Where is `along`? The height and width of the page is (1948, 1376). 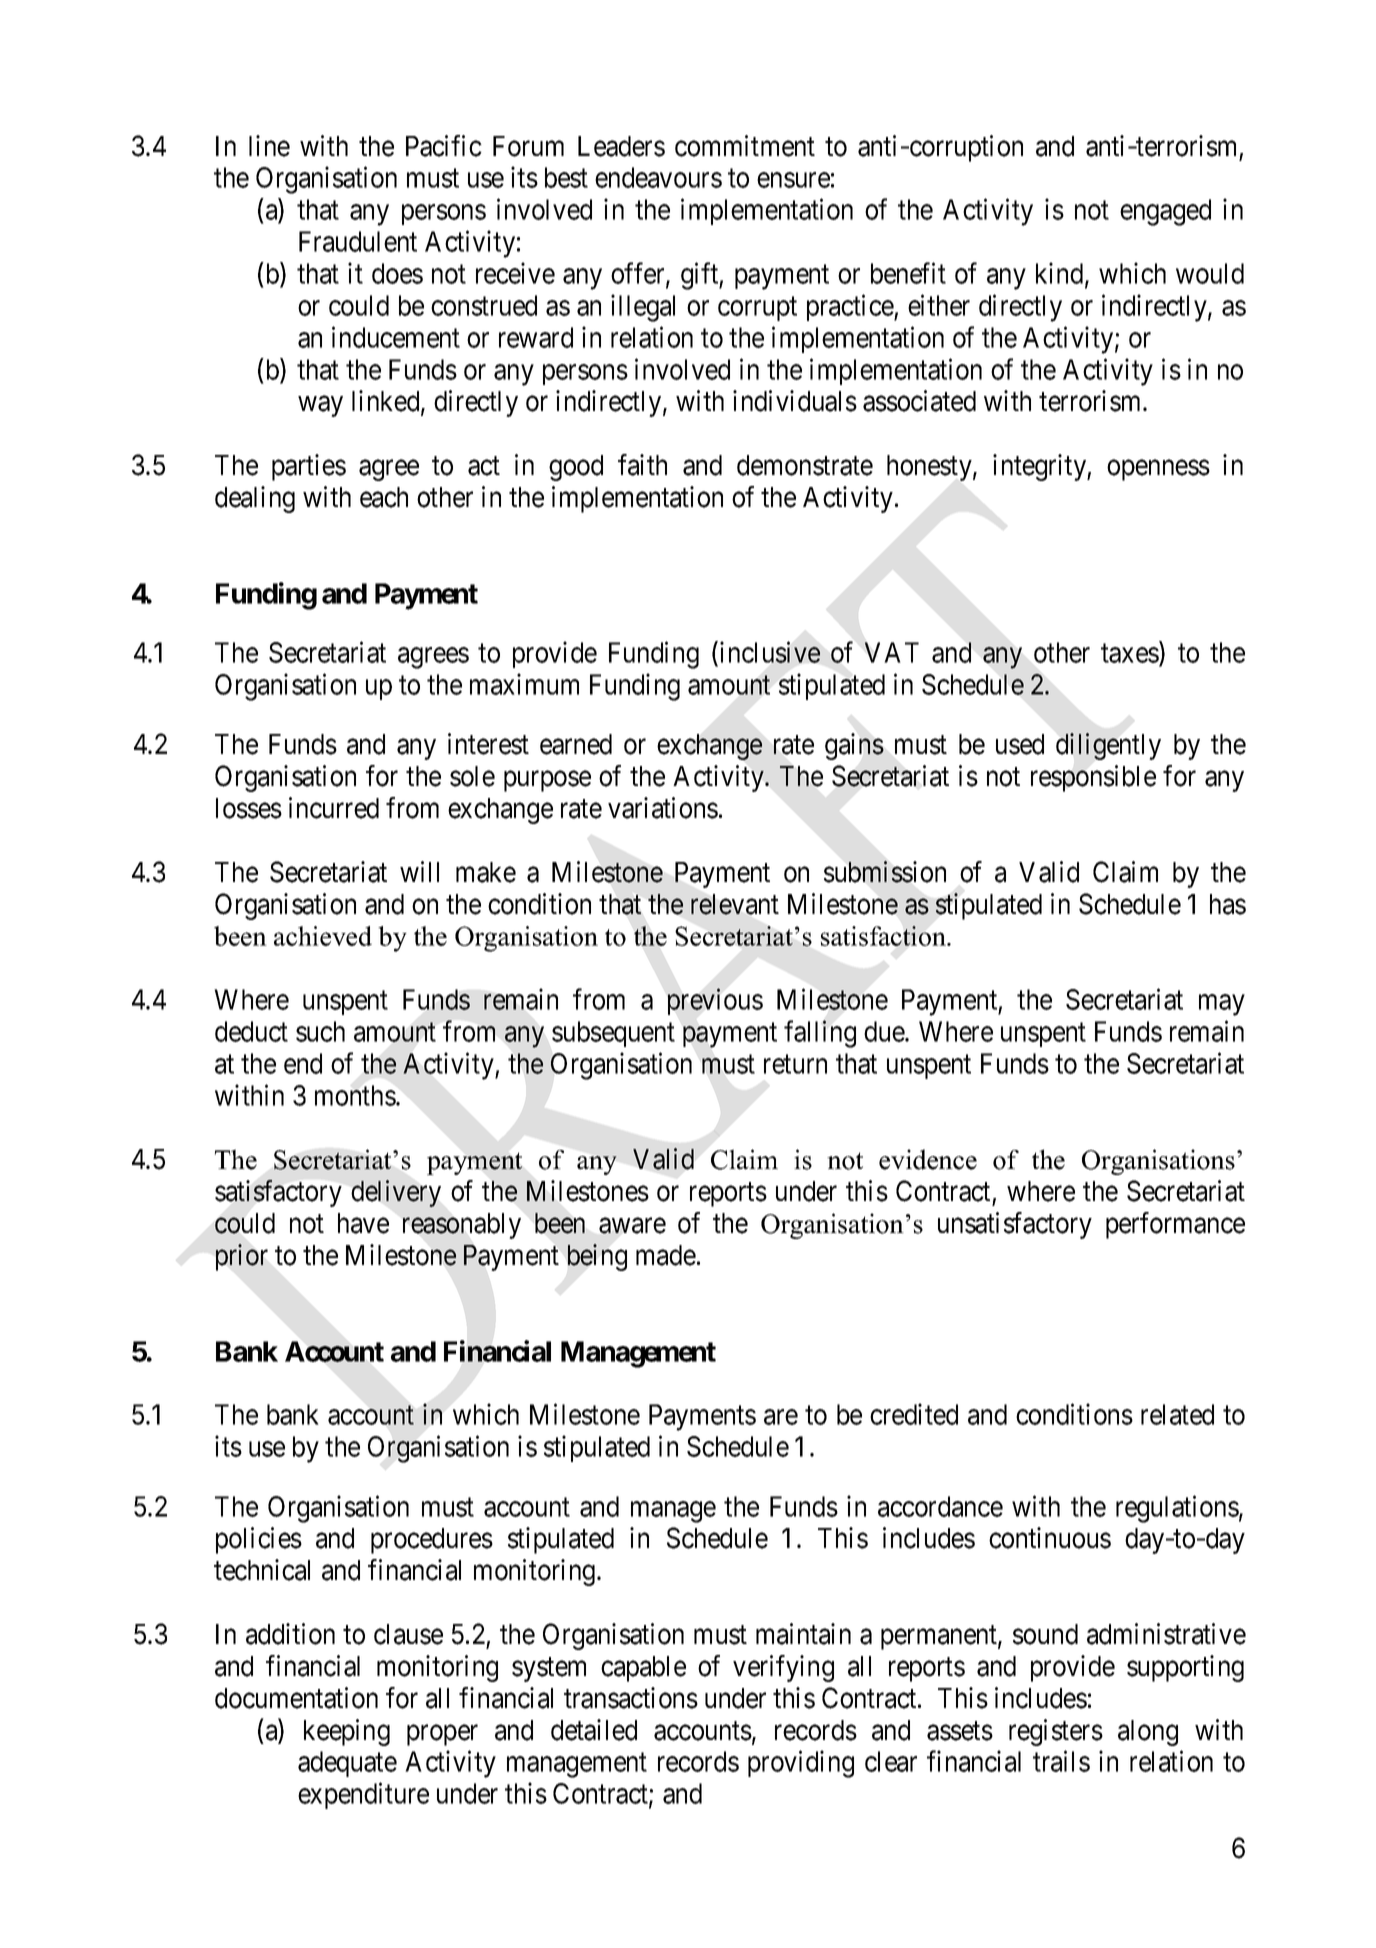
along is located at coordinates (1148, 1733).
